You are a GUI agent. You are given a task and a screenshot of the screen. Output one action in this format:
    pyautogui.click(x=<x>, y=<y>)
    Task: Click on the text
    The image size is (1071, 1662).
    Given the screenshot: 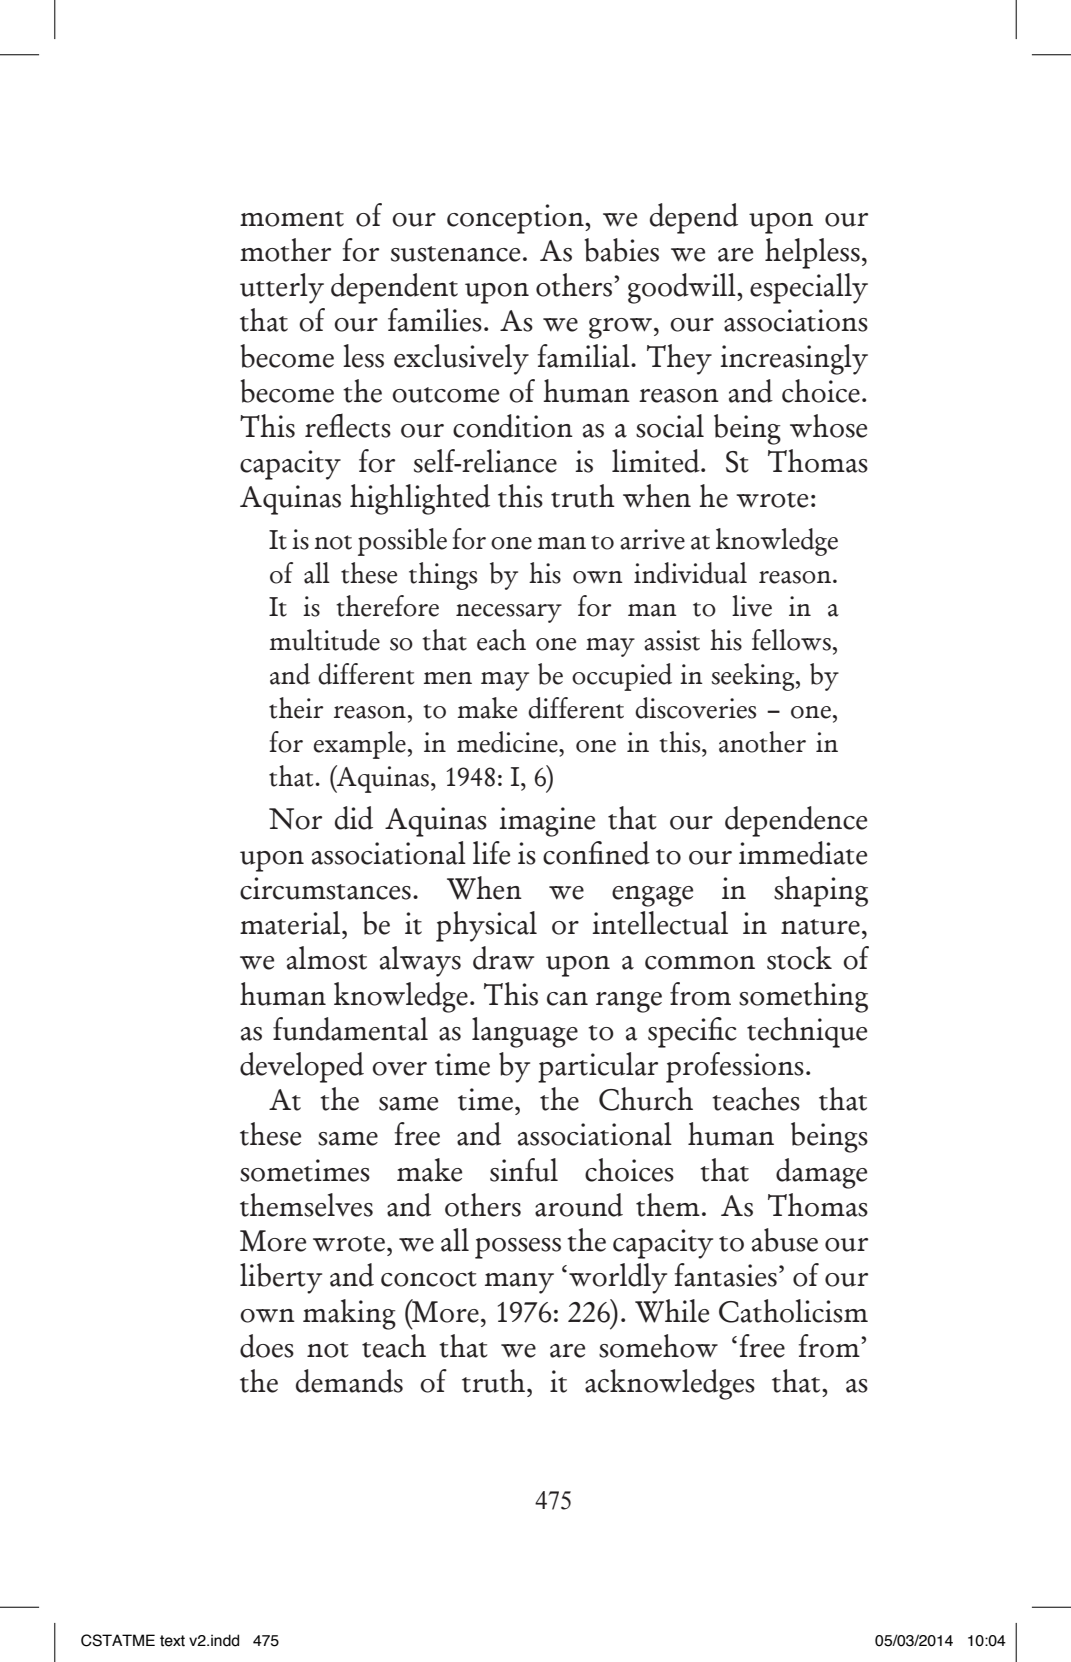 What is the action you would take?
    pyautogui.click(x=172, y=1641)
